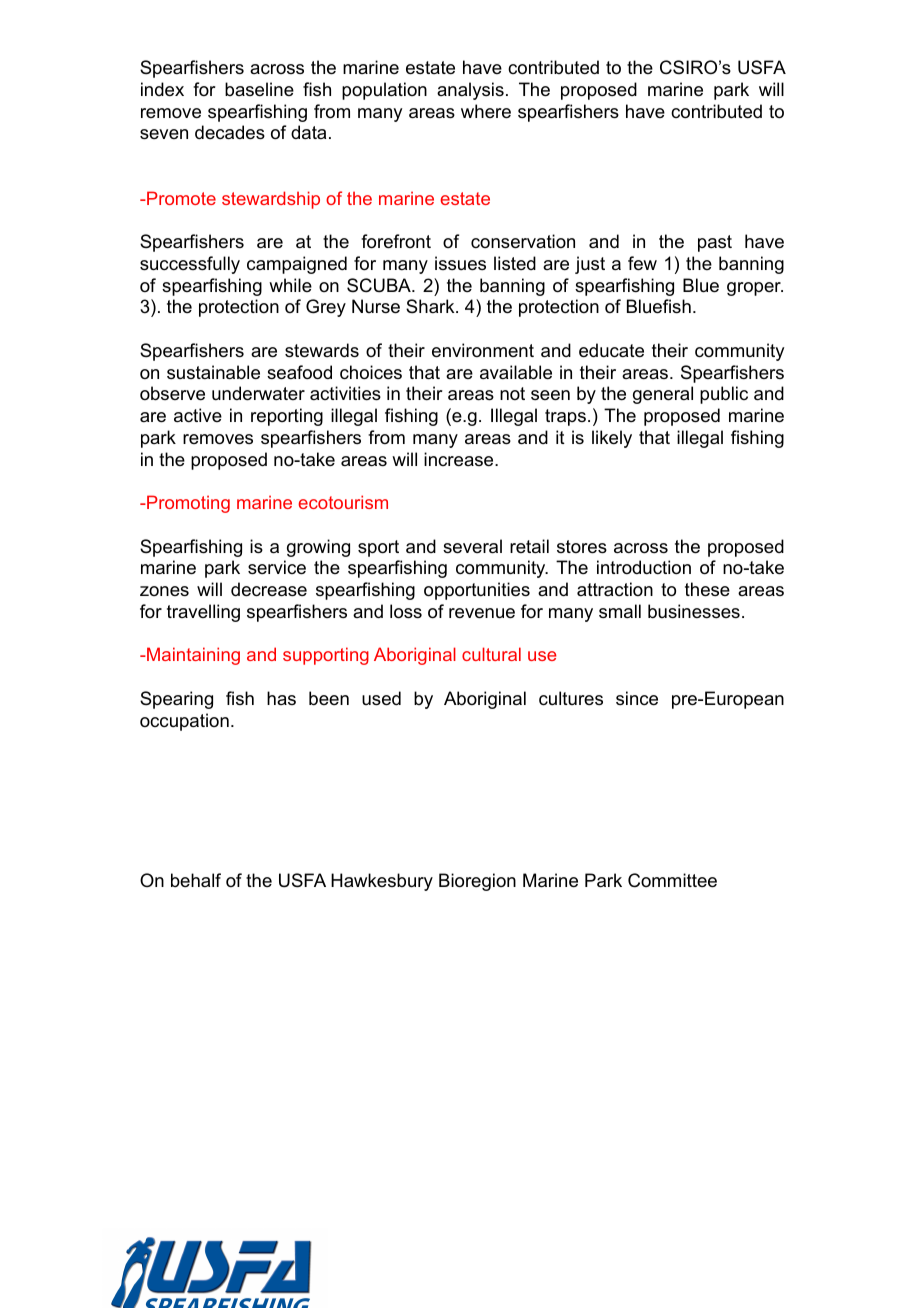 This screenshot has height=1308, width=924. Describe the element at coordinates (192, 656) in the screenshot. I see `Maintaining` at that location.
